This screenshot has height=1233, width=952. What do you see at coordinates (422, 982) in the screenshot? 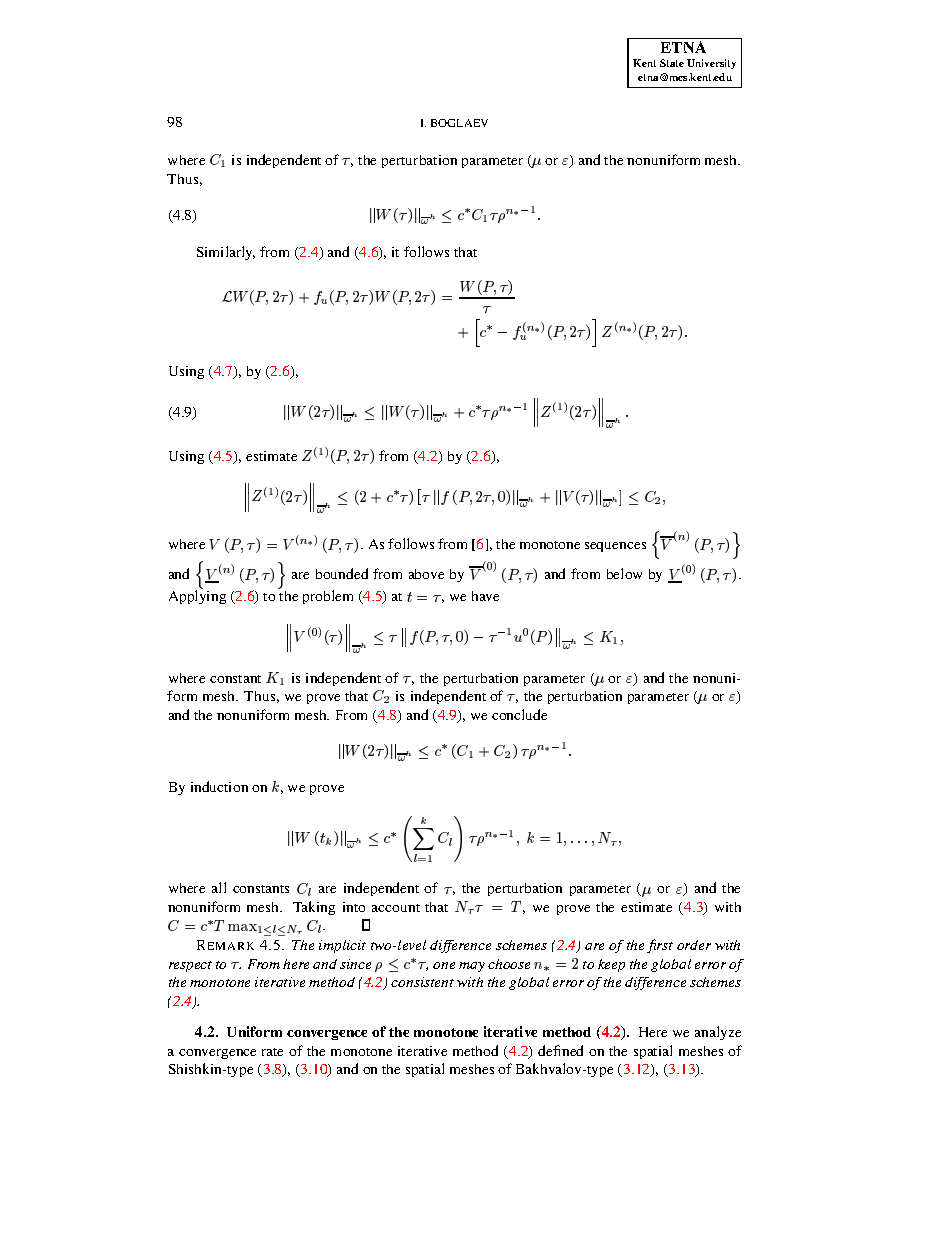
I see `consistent` at bounding box center [422, 982].
